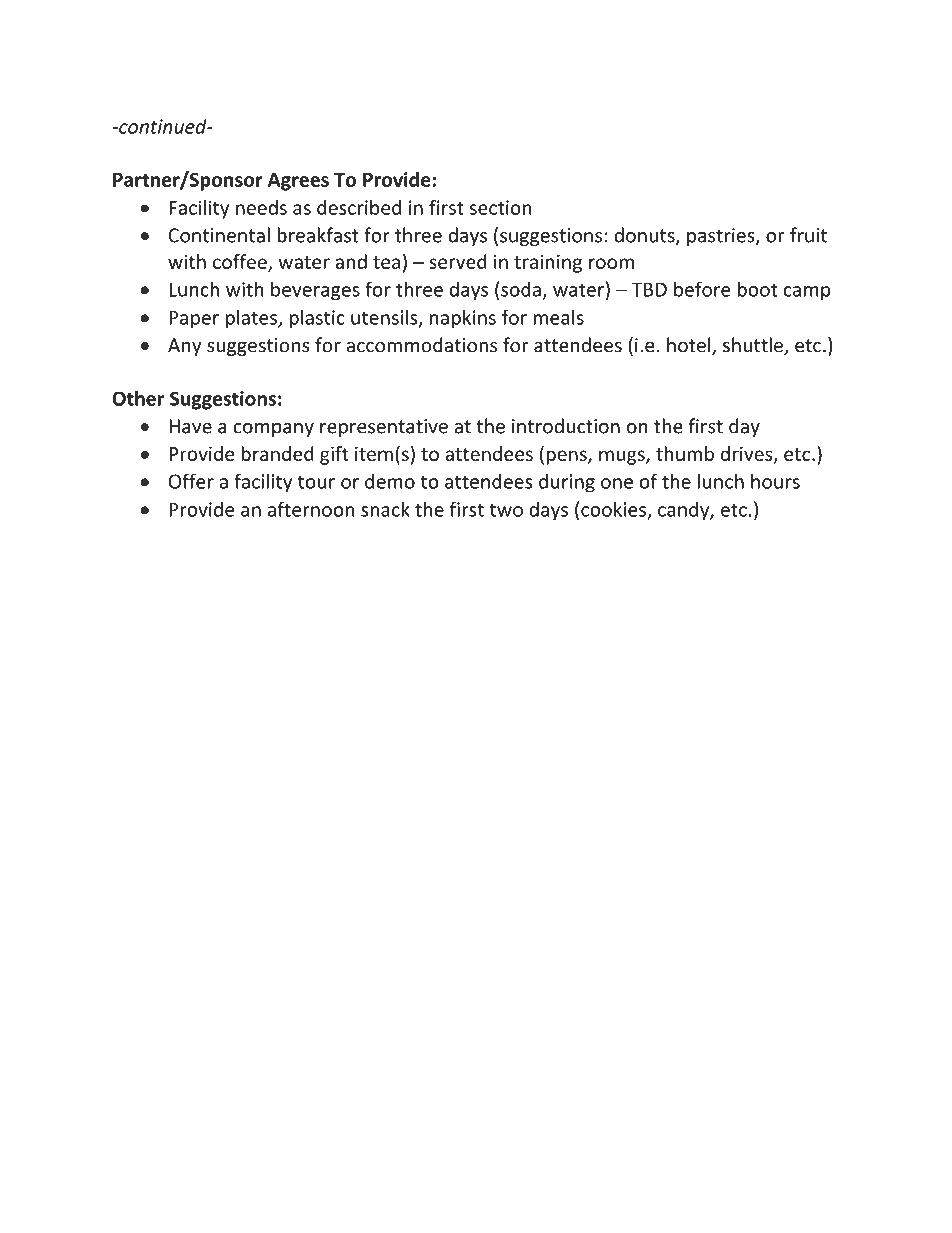 The width and height of the image is (952, 1233). I want to click on pastries, so click(722, 237).
